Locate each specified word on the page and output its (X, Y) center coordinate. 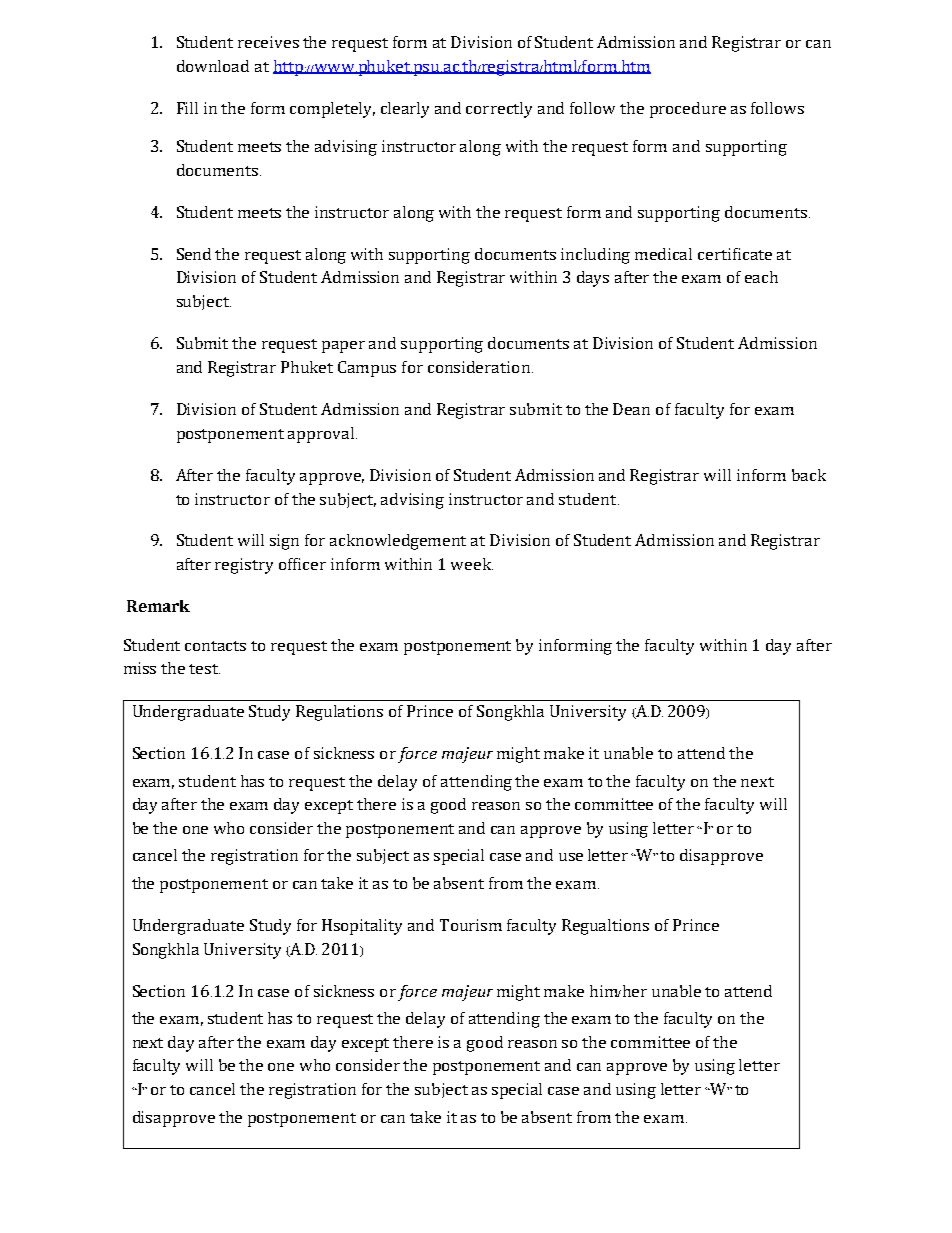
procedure (688, 110)
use (571, 857)
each (761, 277)
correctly (499, 110)
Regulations (339, 713)
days (593, 279)
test (204, 669)
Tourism (471, 925)
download (213, 66)
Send (194, 254)
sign (284, 542)
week (472, 564)
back (809, 475)
